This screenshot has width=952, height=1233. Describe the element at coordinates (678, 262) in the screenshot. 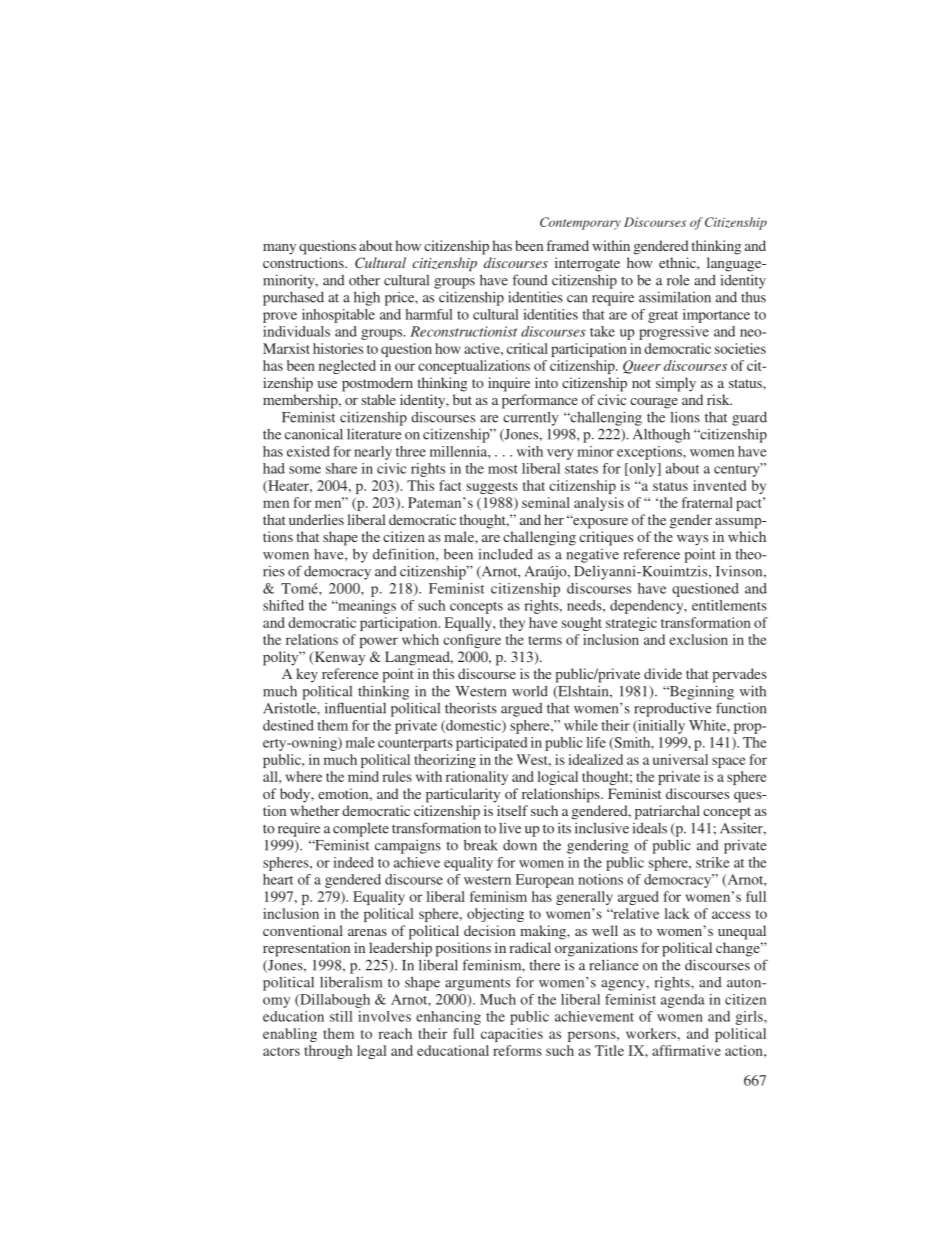

I see `ethnic` at that location.
